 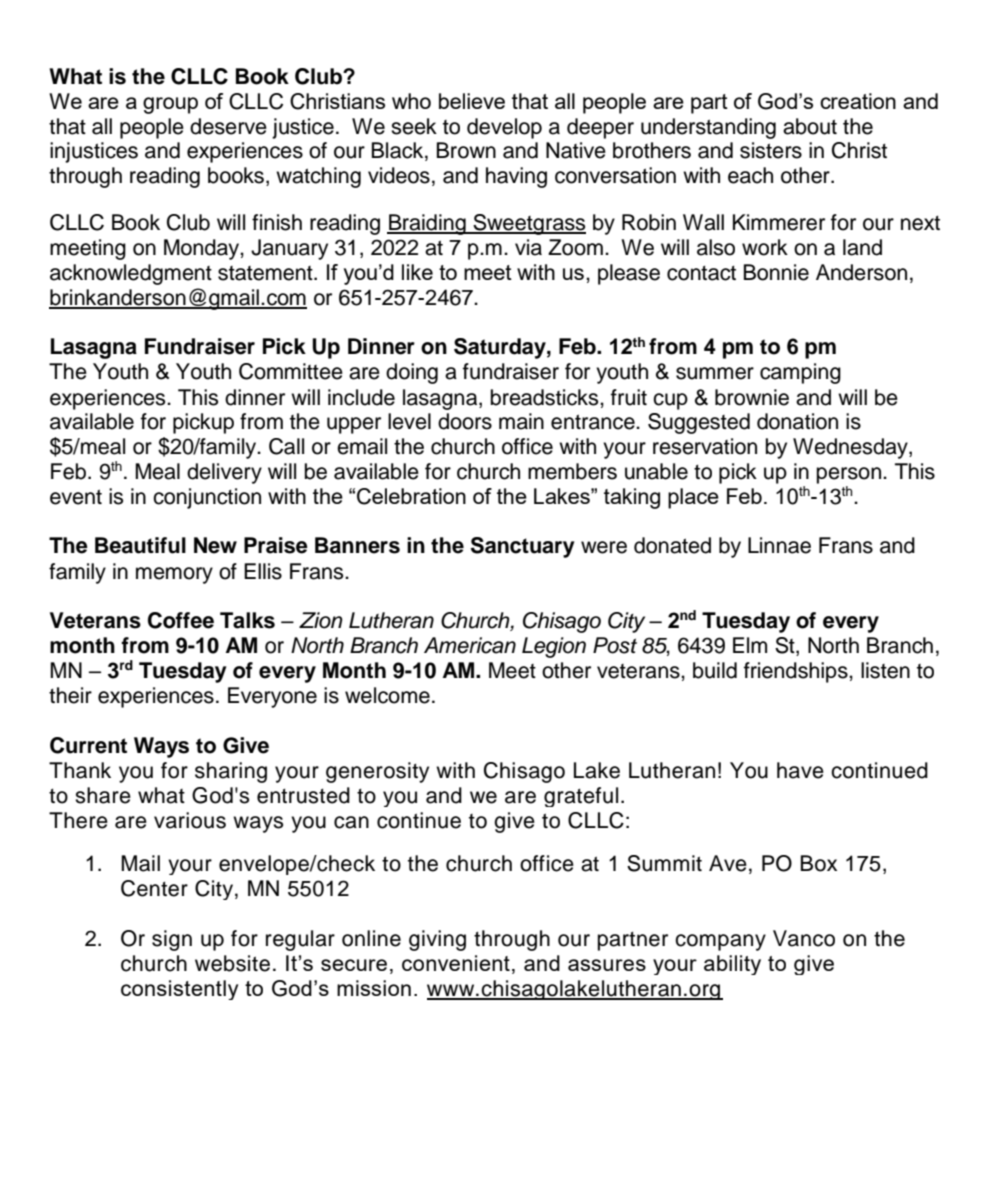 What do you see at coordinates (797, 421) in the image?
I see `donation` at bounding box center [797, 421].
